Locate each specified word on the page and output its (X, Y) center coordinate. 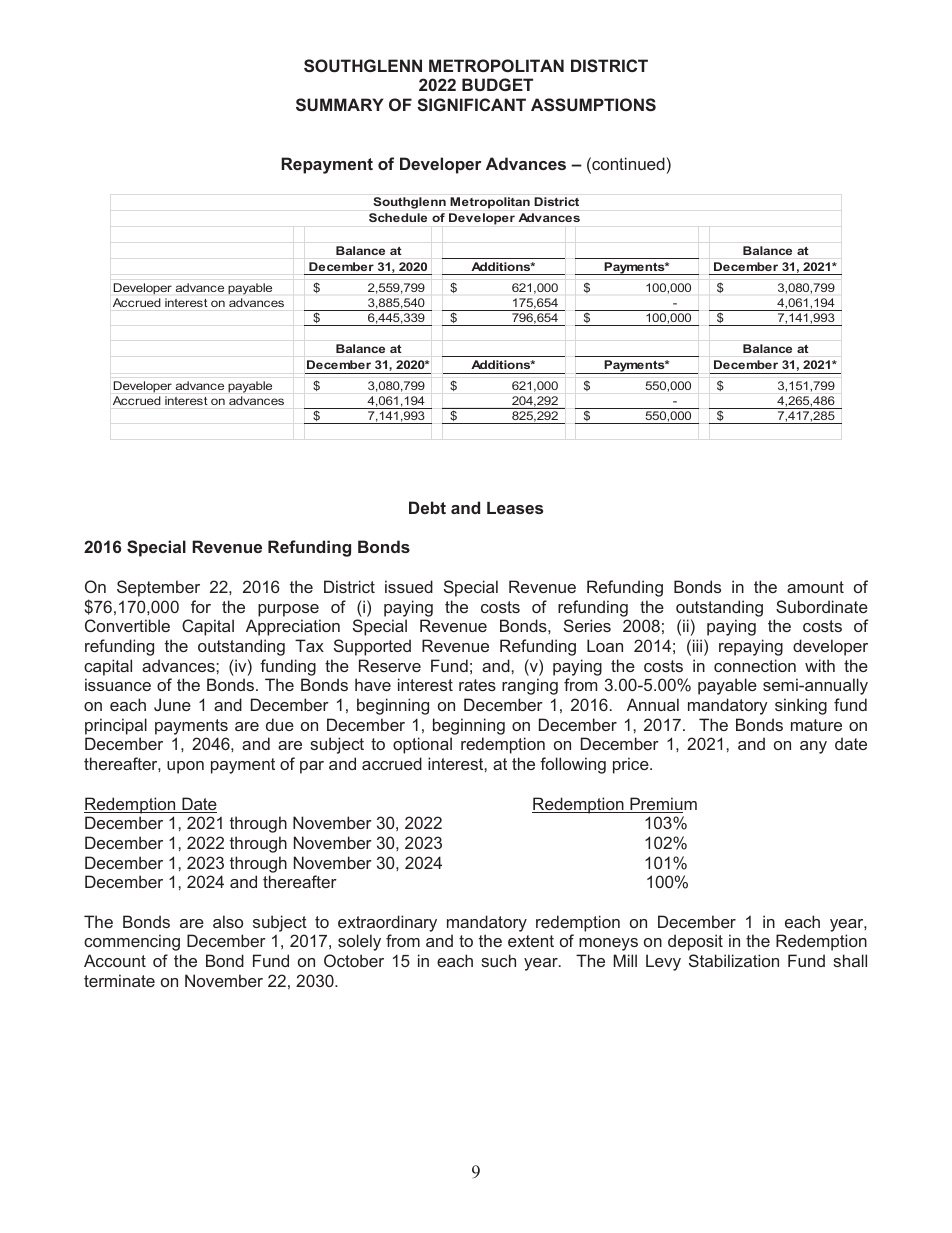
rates (477, 685)
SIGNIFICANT (471, 104)
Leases (515, 508)
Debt (427, 507)
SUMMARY (339, 104)
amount (815, 587)
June (172, 704)
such (498, 960)
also (228, 921)
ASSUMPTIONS (593, 104)
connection (755, 665)
